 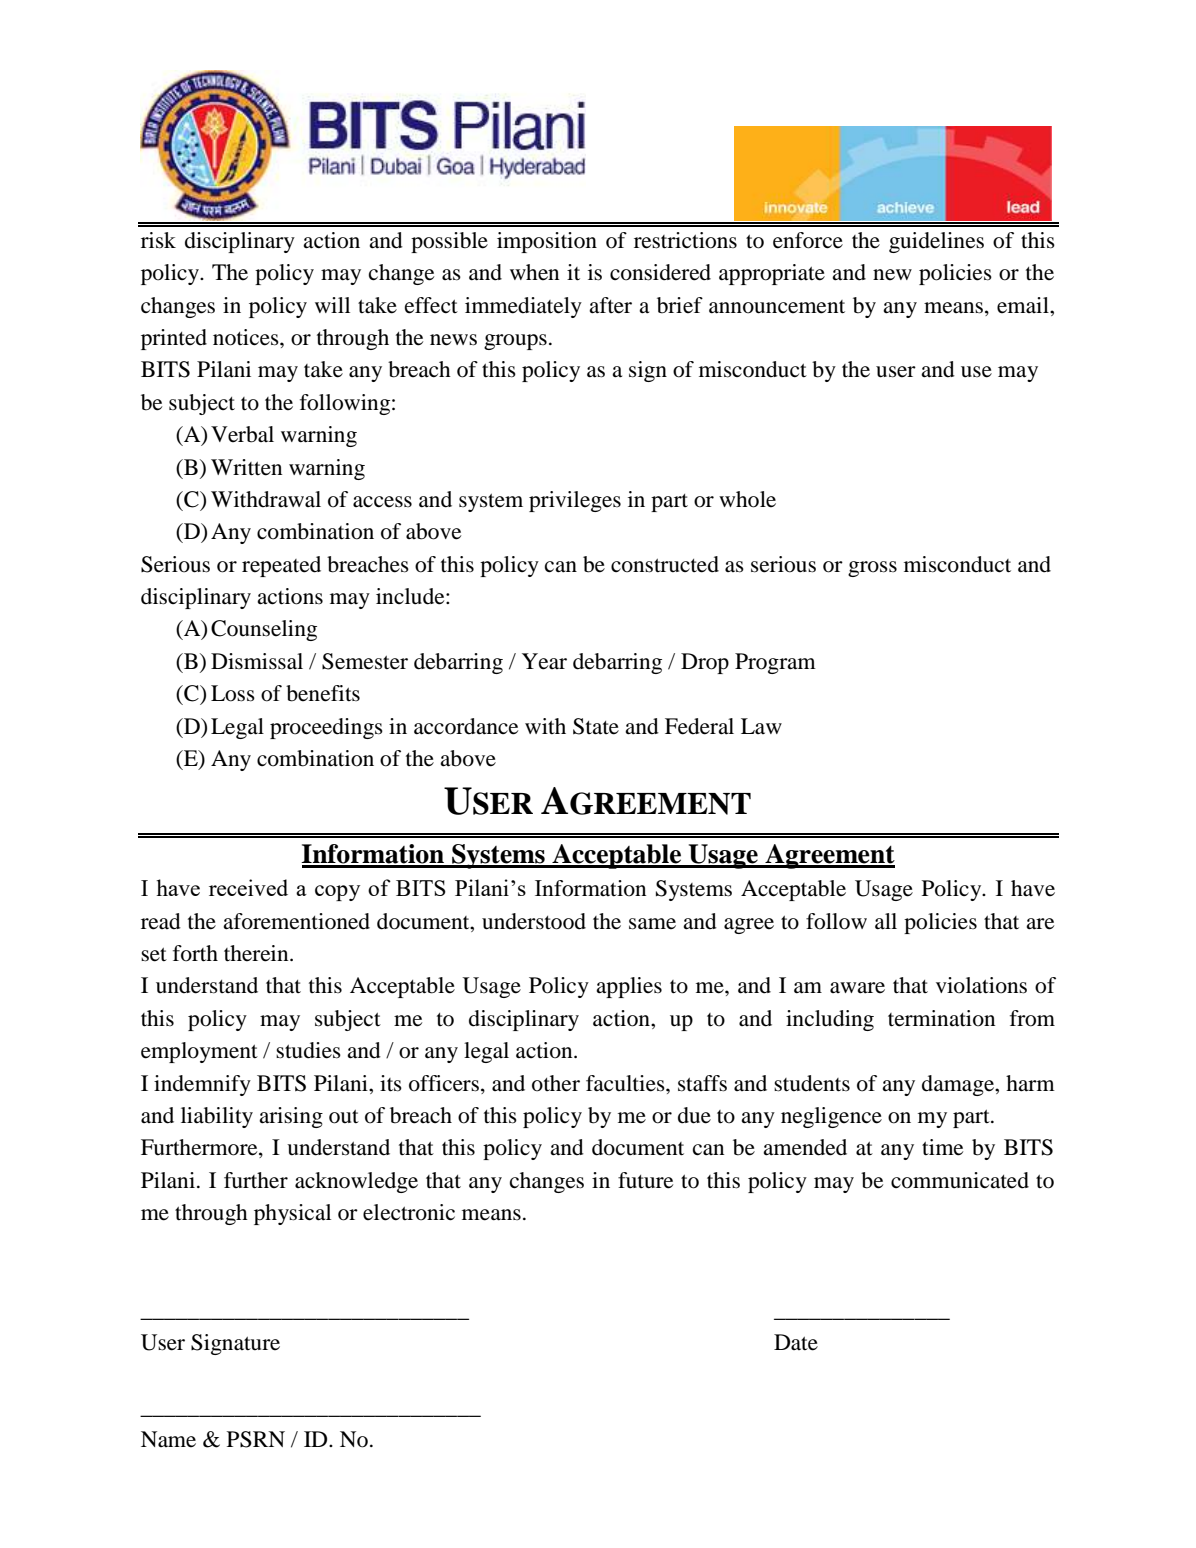 What do you see at coordinates (936, 242) in the document?
I see `guidelines` at bounding box center [936, 242].
